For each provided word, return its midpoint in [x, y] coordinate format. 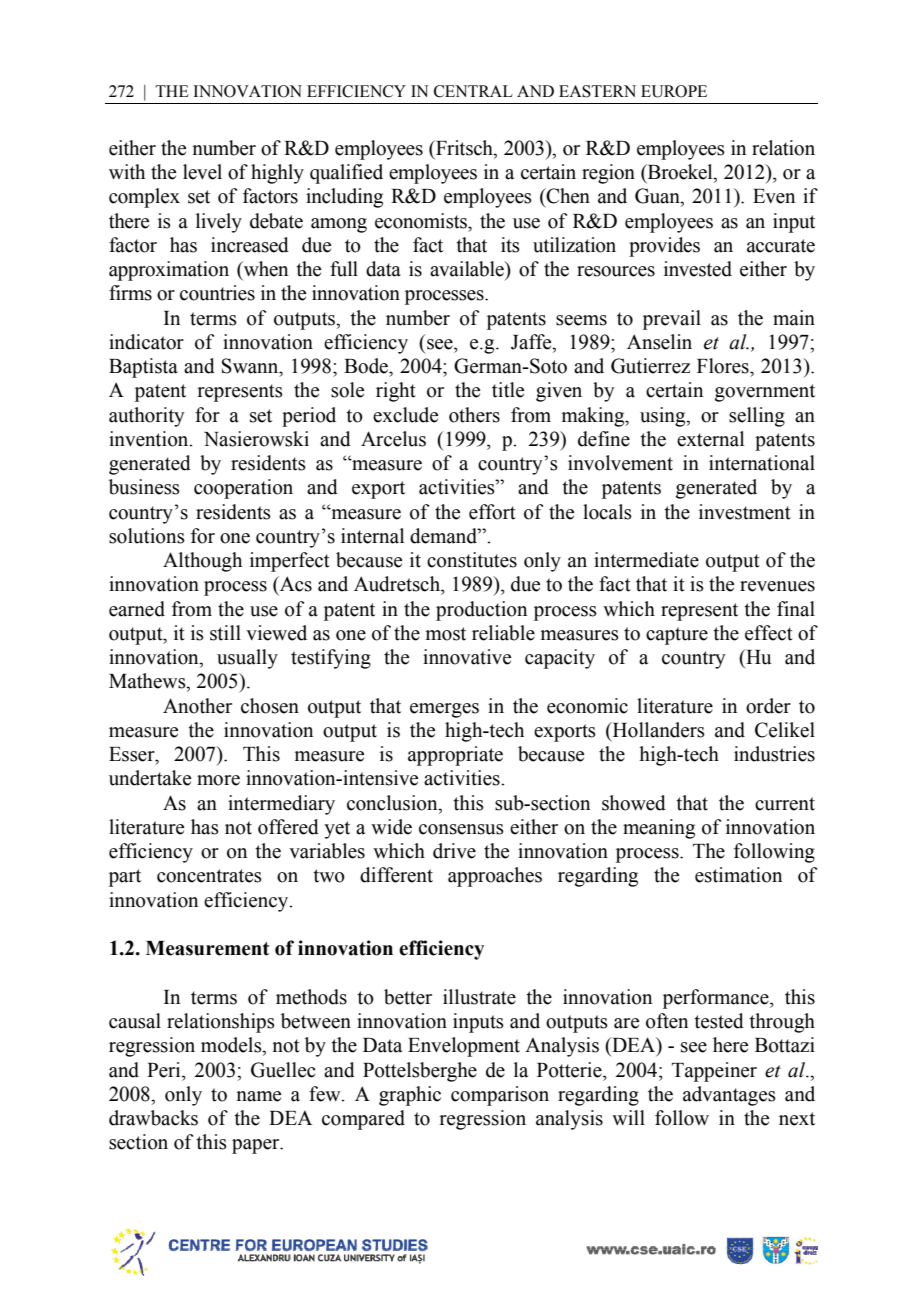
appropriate [455, 756]
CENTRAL [473, 91]
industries [774, 754]
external [710, 439]
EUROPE [674, 91]
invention [150, 439]
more [218, 780]
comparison [500, 1096]
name [258, 1096]
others [474, 415]
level [202, 172]
